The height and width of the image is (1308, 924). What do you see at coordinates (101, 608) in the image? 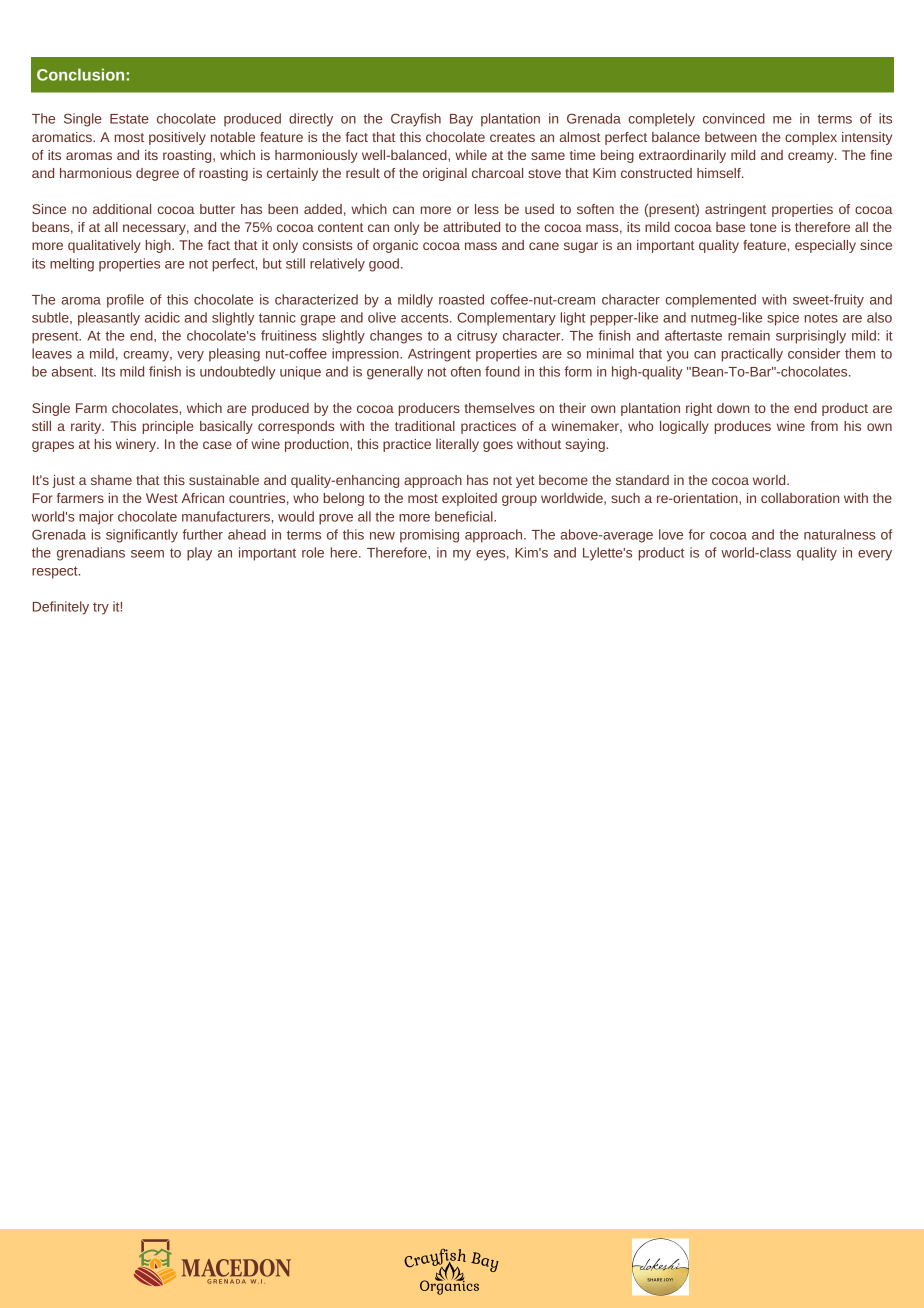
I see `try` at bounding box center [101, 608].
